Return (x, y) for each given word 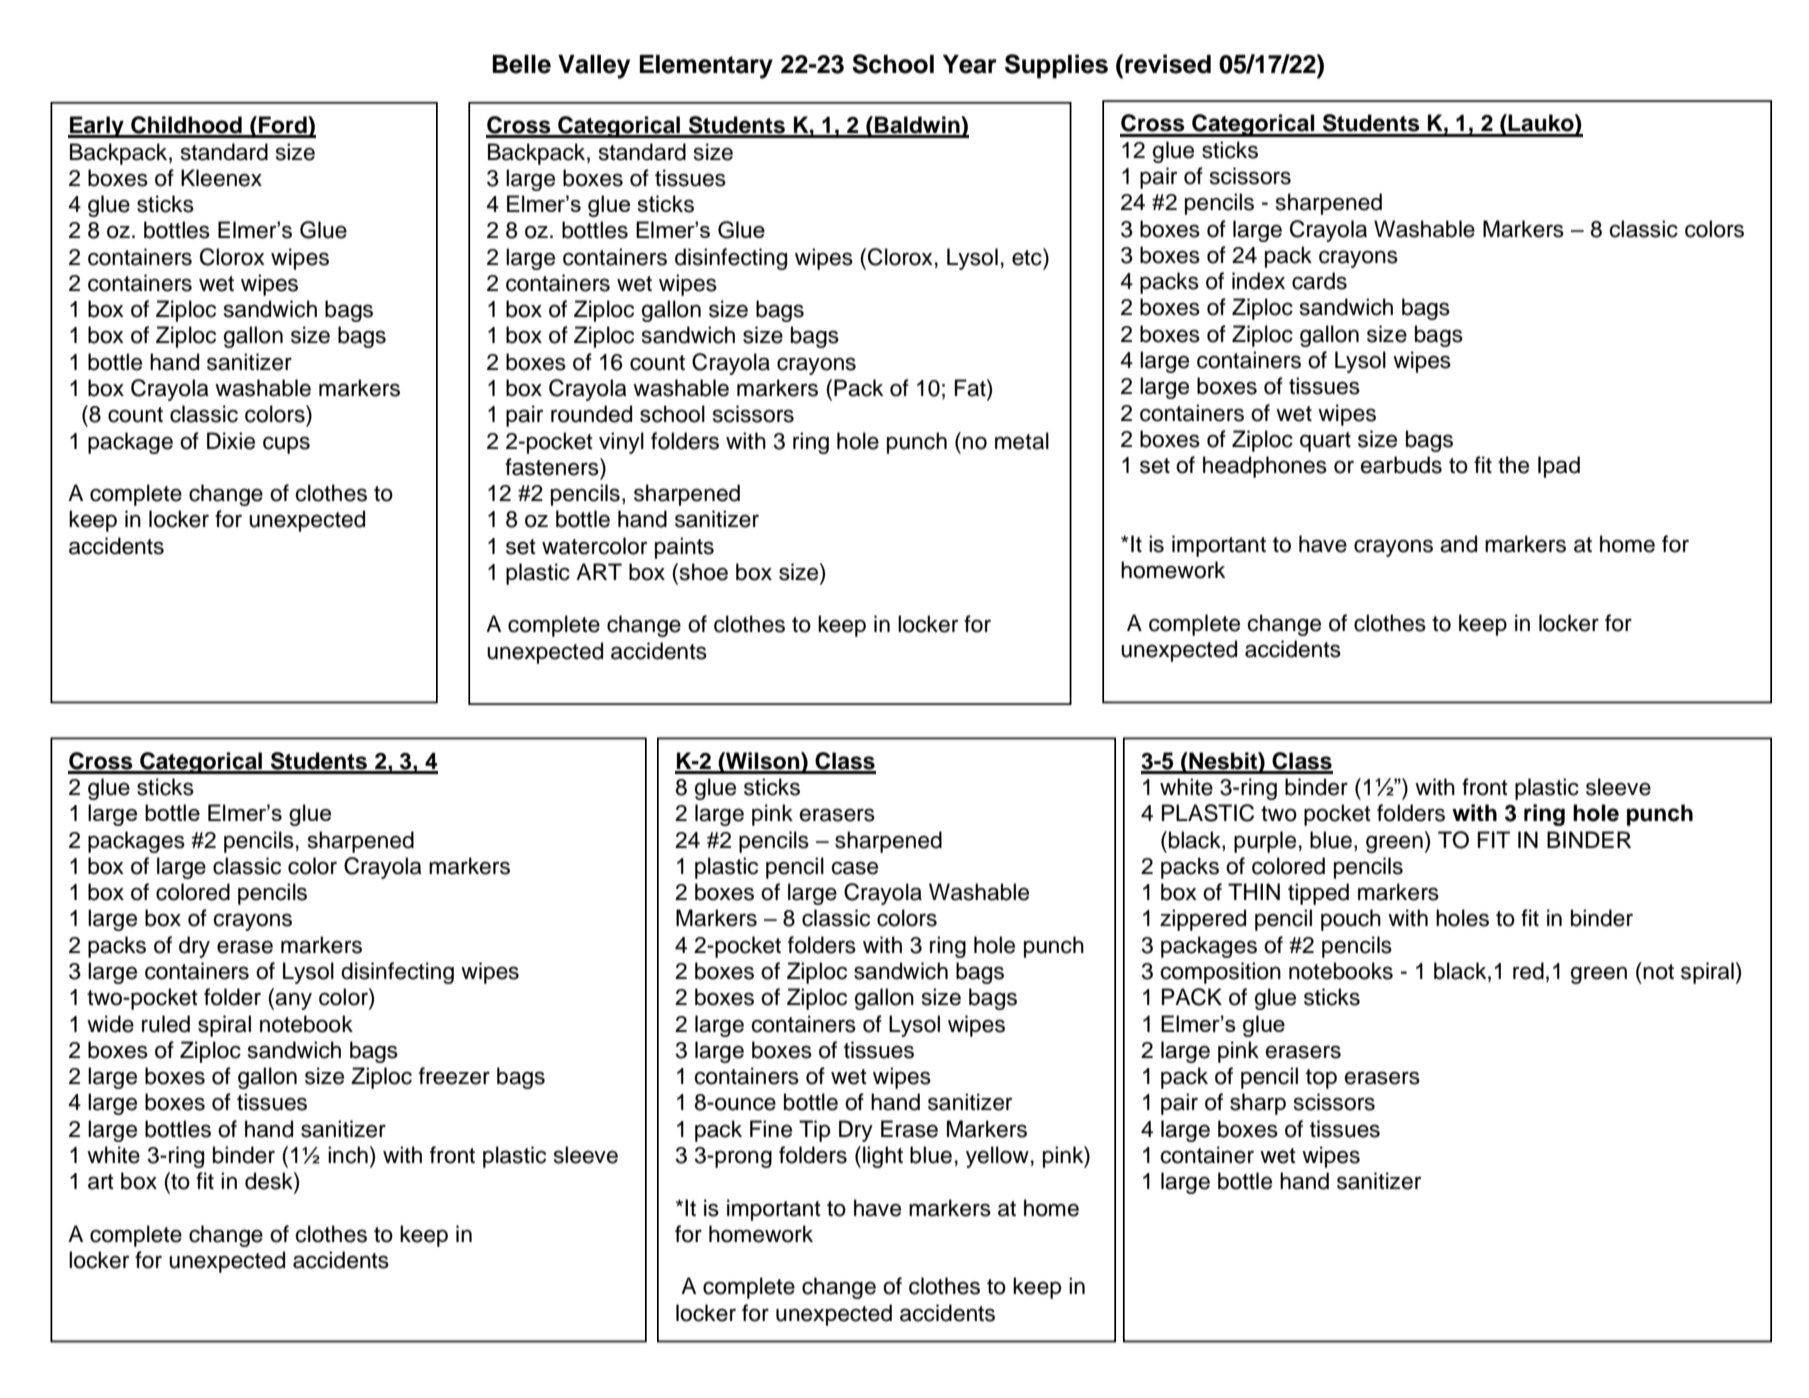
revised (1168, 64)
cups (286, 445)
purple (1265, 842)
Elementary (706, 67)
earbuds (1401, 465)
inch (348, 1155)
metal (1022, 441)
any (293, 1001)
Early (97, 127)
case (854, 868)
